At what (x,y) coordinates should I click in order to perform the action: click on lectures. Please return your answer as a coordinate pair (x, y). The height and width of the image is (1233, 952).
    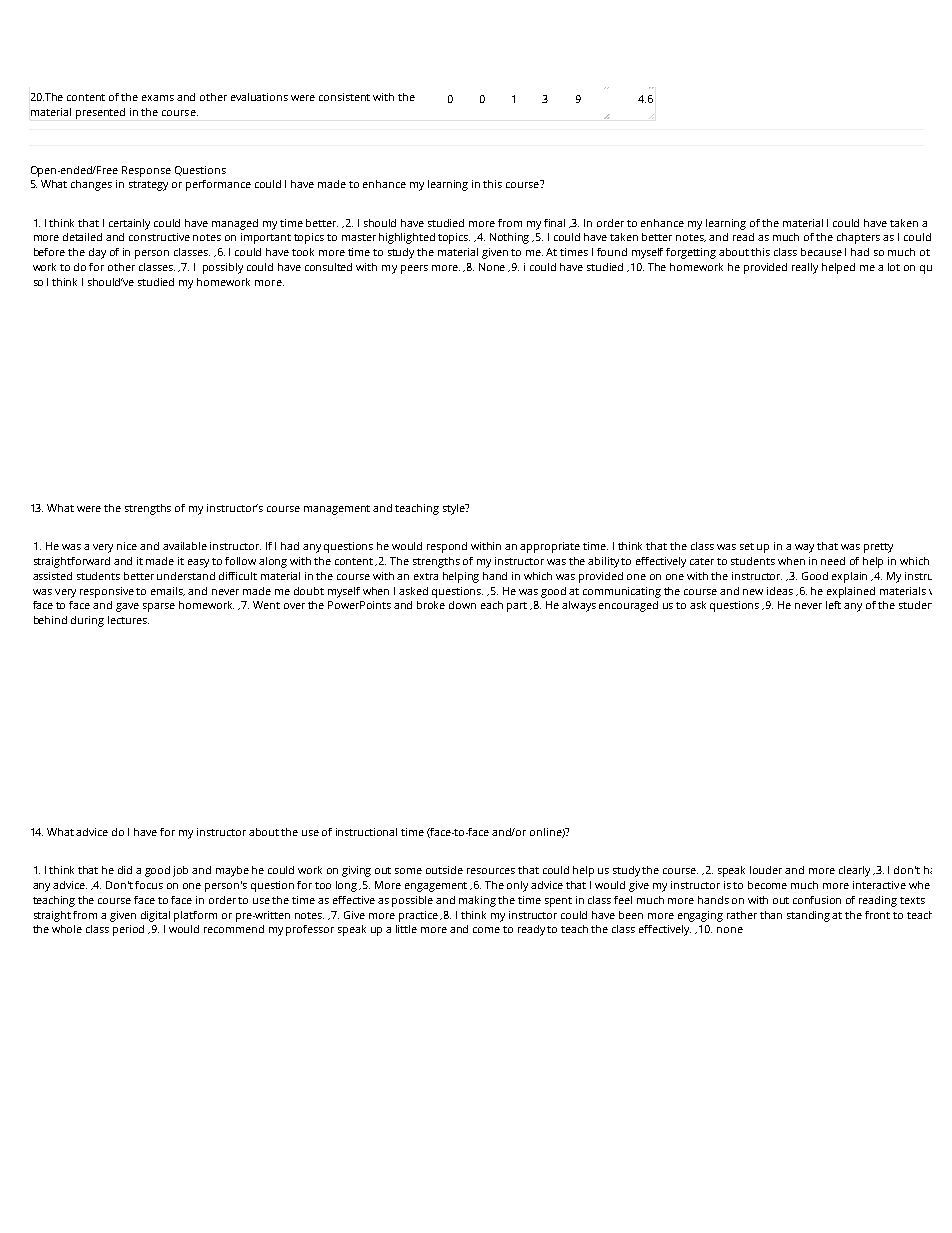
    Looking at the image, I should click on (128, 620).
